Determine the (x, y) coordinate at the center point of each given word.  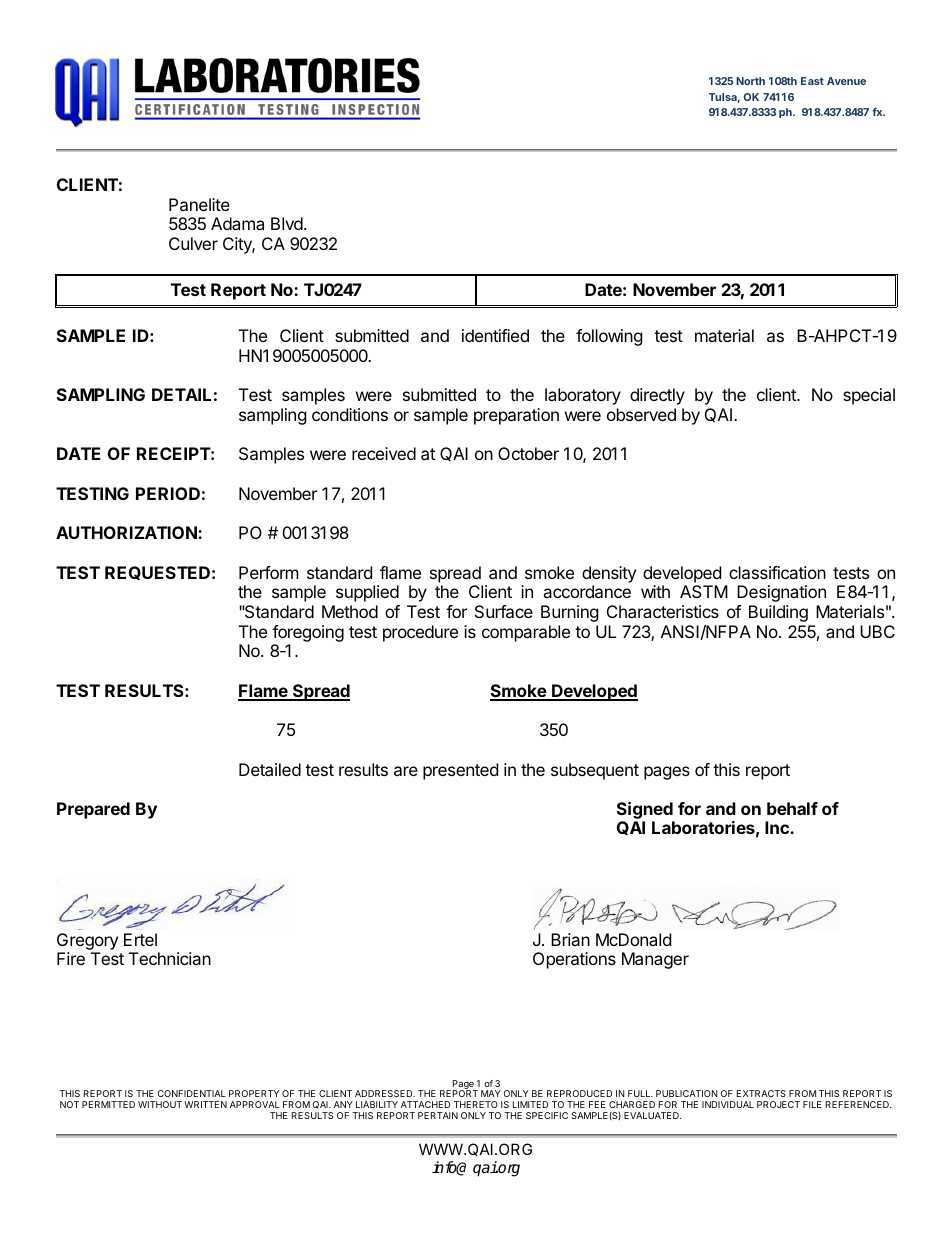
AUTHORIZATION (127, 532)
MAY (491, 1093)
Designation (781, 593)
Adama (237, 223)
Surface (504, 611)
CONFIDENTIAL (192, 1093)
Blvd (287, 223)
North (750, 81)
